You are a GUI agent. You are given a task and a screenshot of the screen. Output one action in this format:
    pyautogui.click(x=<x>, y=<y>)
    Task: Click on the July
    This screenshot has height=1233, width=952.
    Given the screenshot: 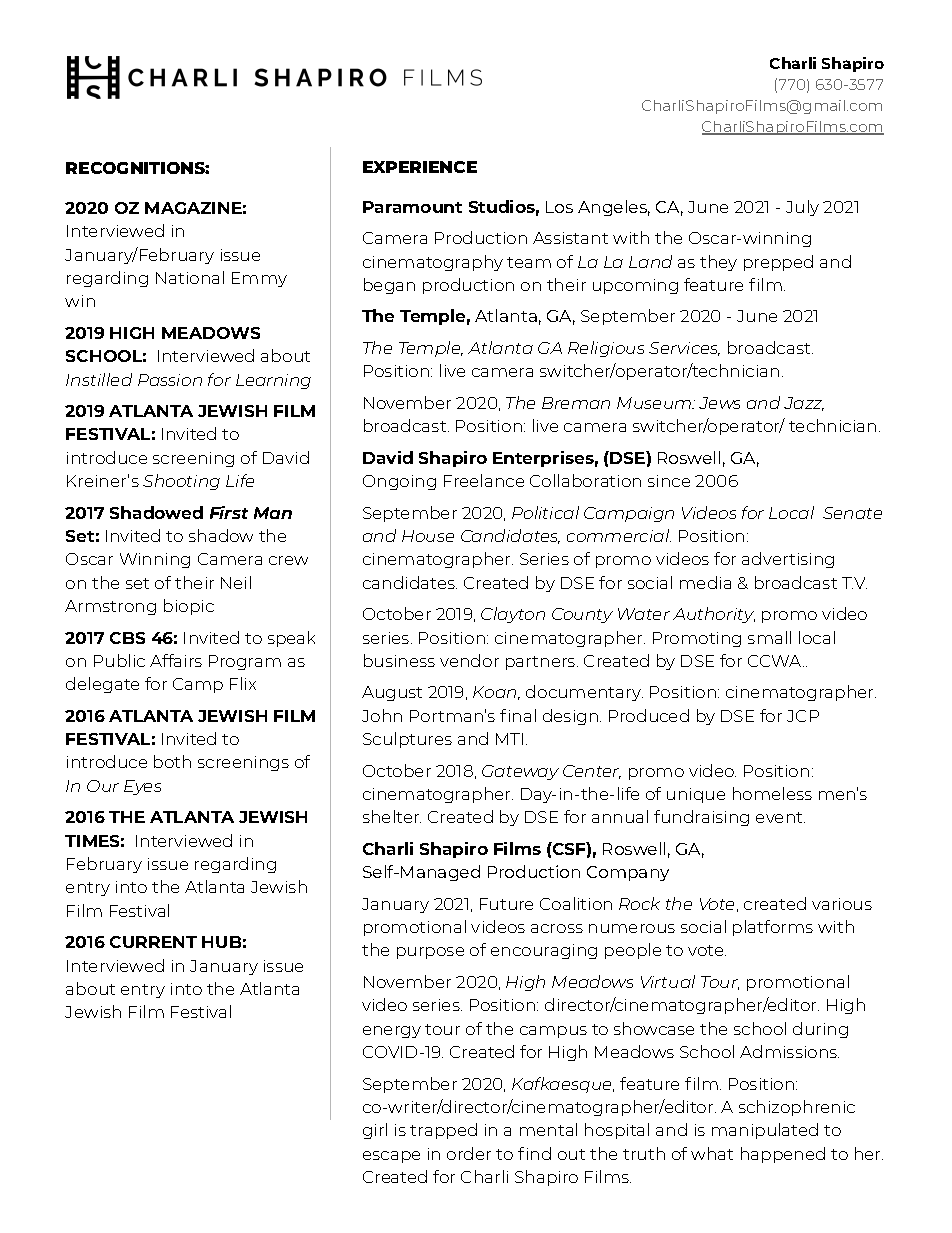 What is the action you would take?
    pyautogui.click(x=802, y=208)
